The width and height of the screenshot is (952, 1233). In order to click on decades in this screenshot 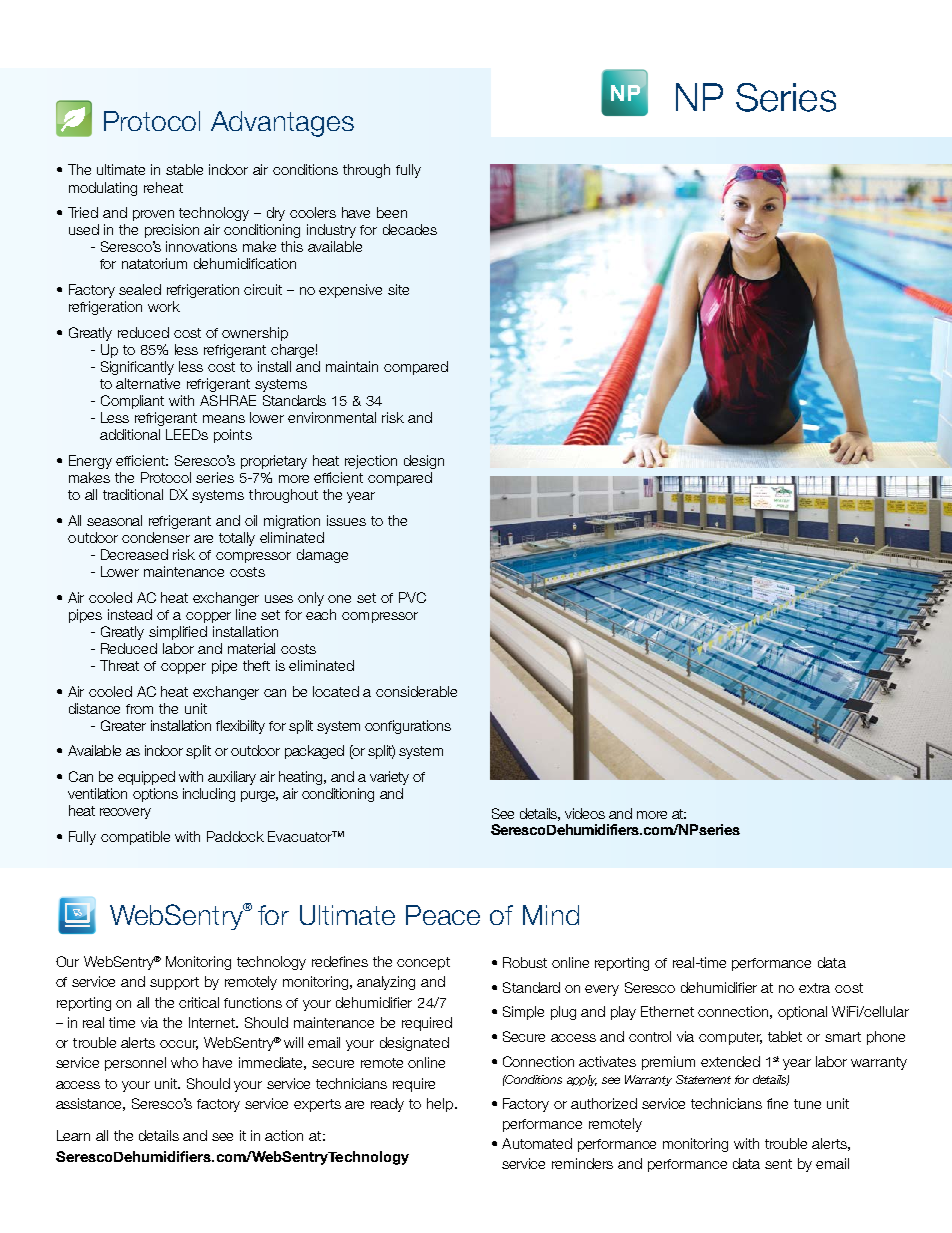, I will do `click(410, 229)`.
